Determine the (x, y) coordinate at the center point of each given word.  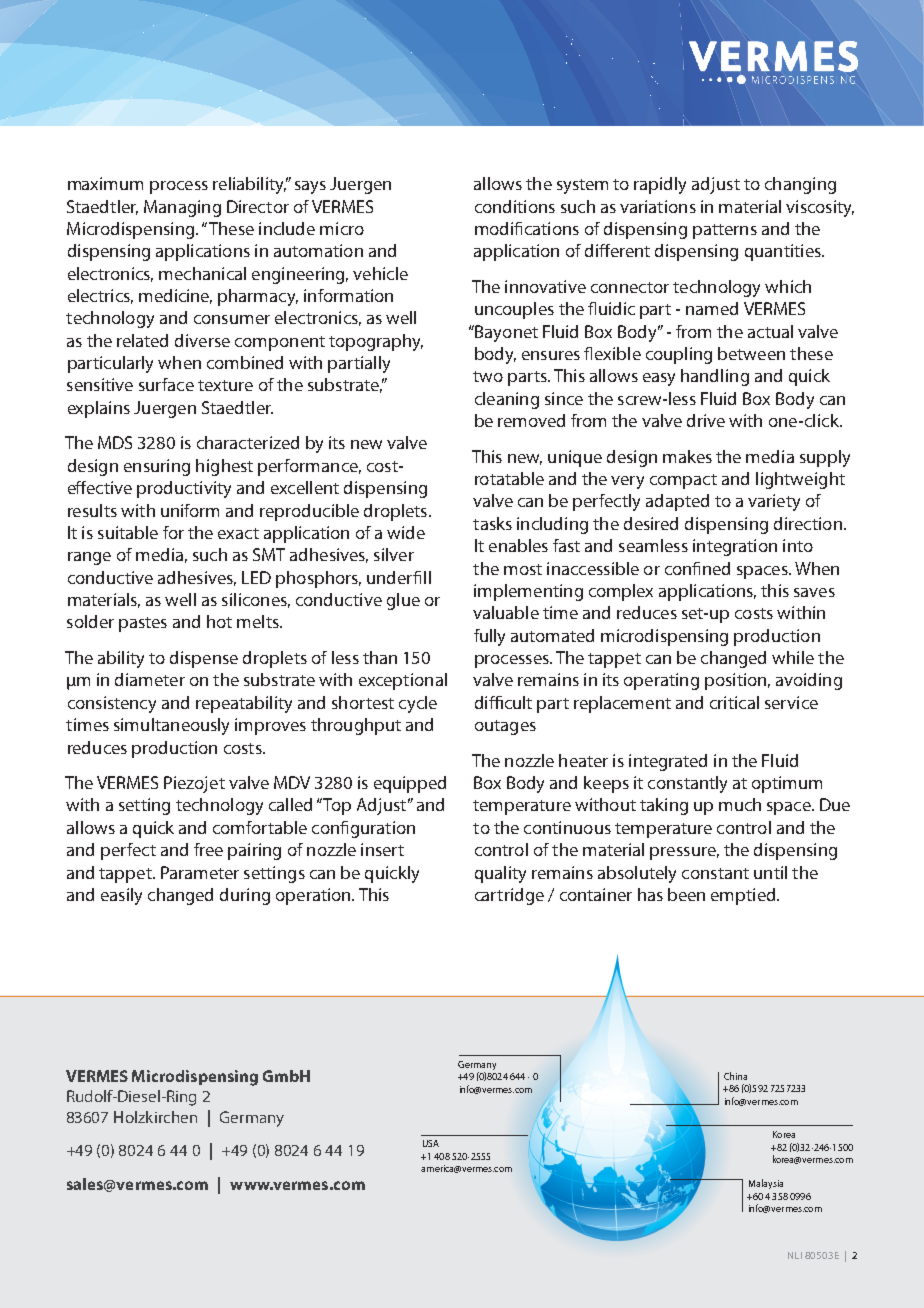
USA (431, 1143)
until (770, 872)
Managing (182, 208)
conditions (515, 206)
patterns (725, 231)
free (208, 849)
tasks (492, 523)
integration (735, 547)
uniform (190, 510)
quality (500, 874)
